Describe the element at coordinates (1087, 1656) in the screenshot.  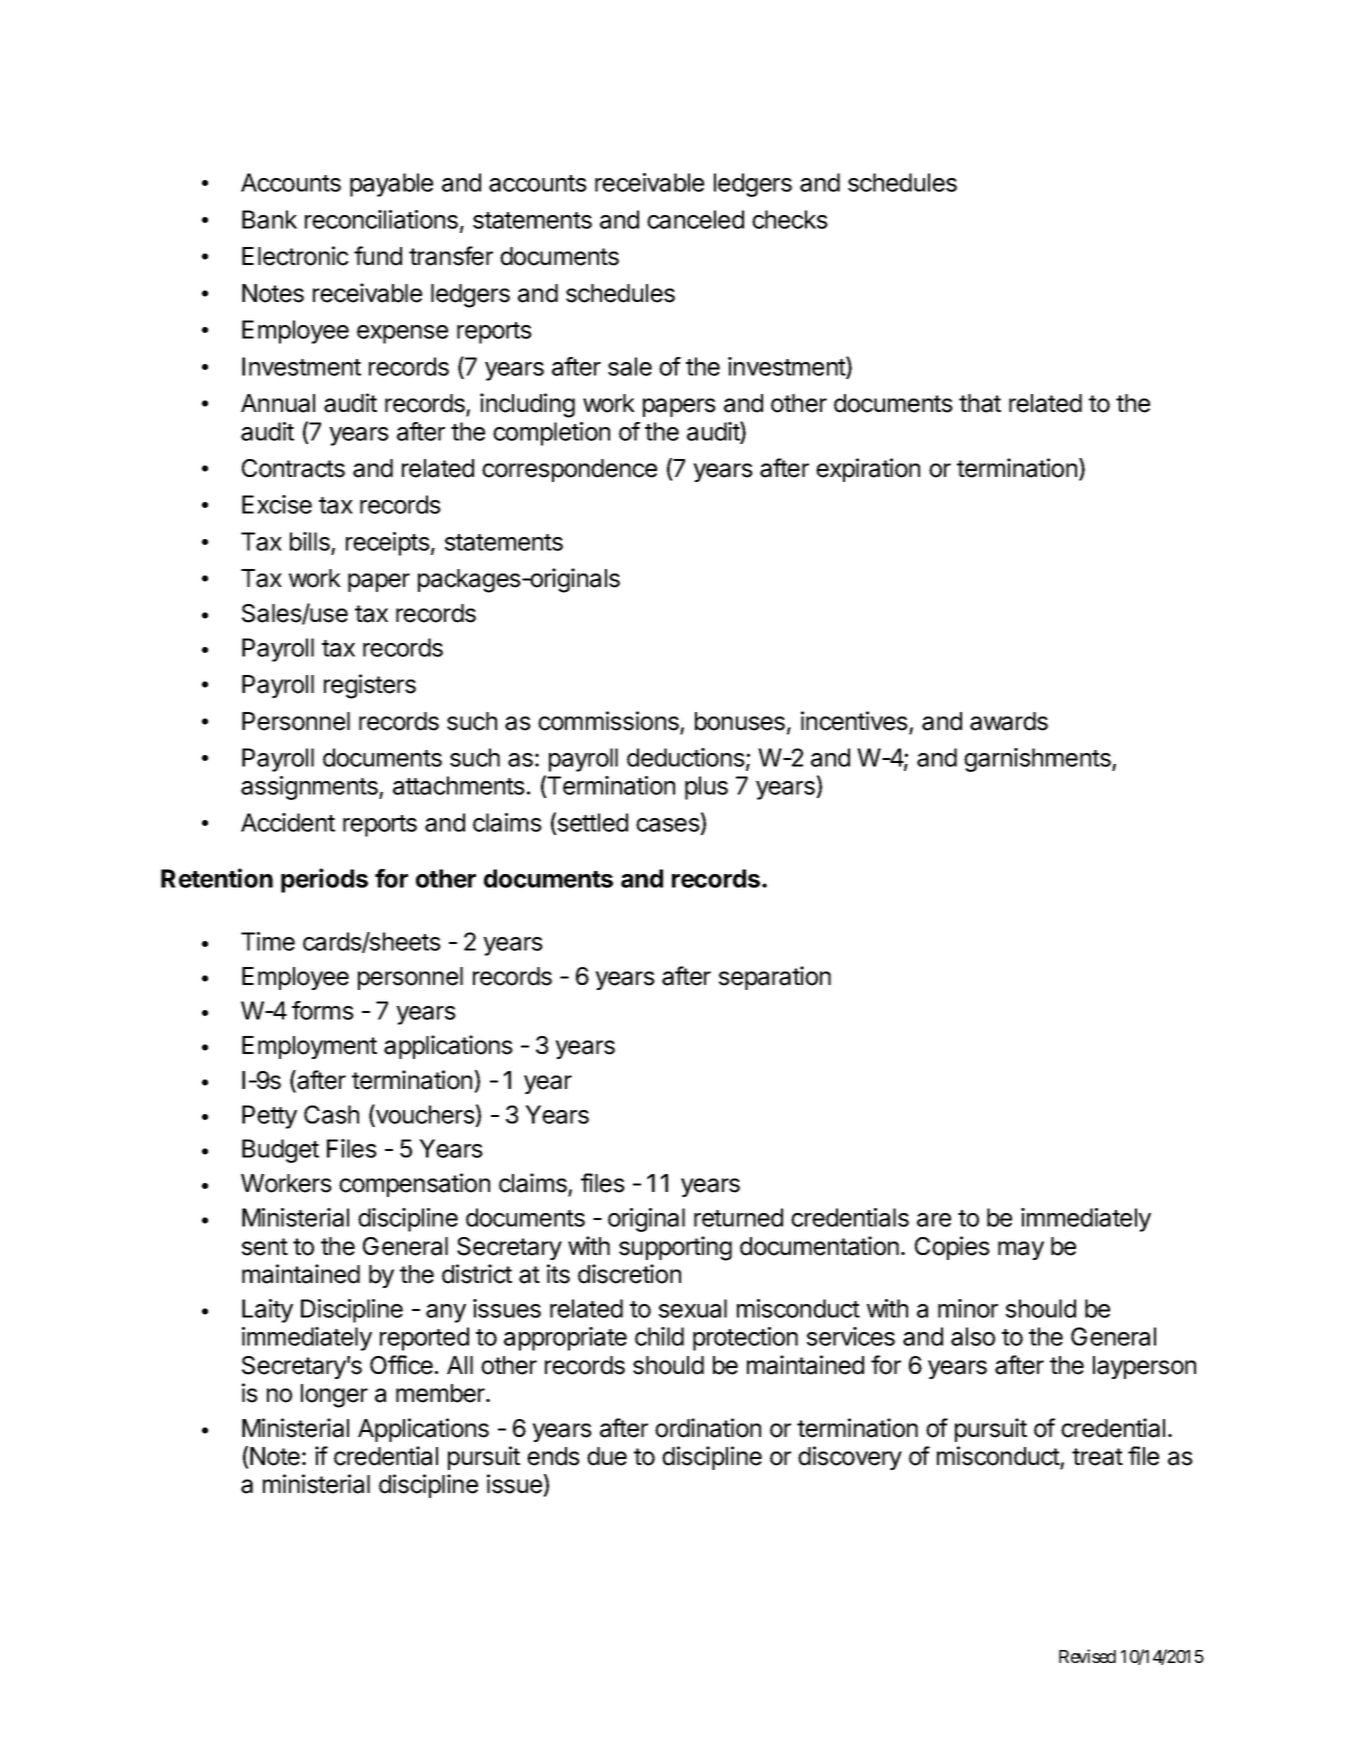
I see `Revised` at that location.
